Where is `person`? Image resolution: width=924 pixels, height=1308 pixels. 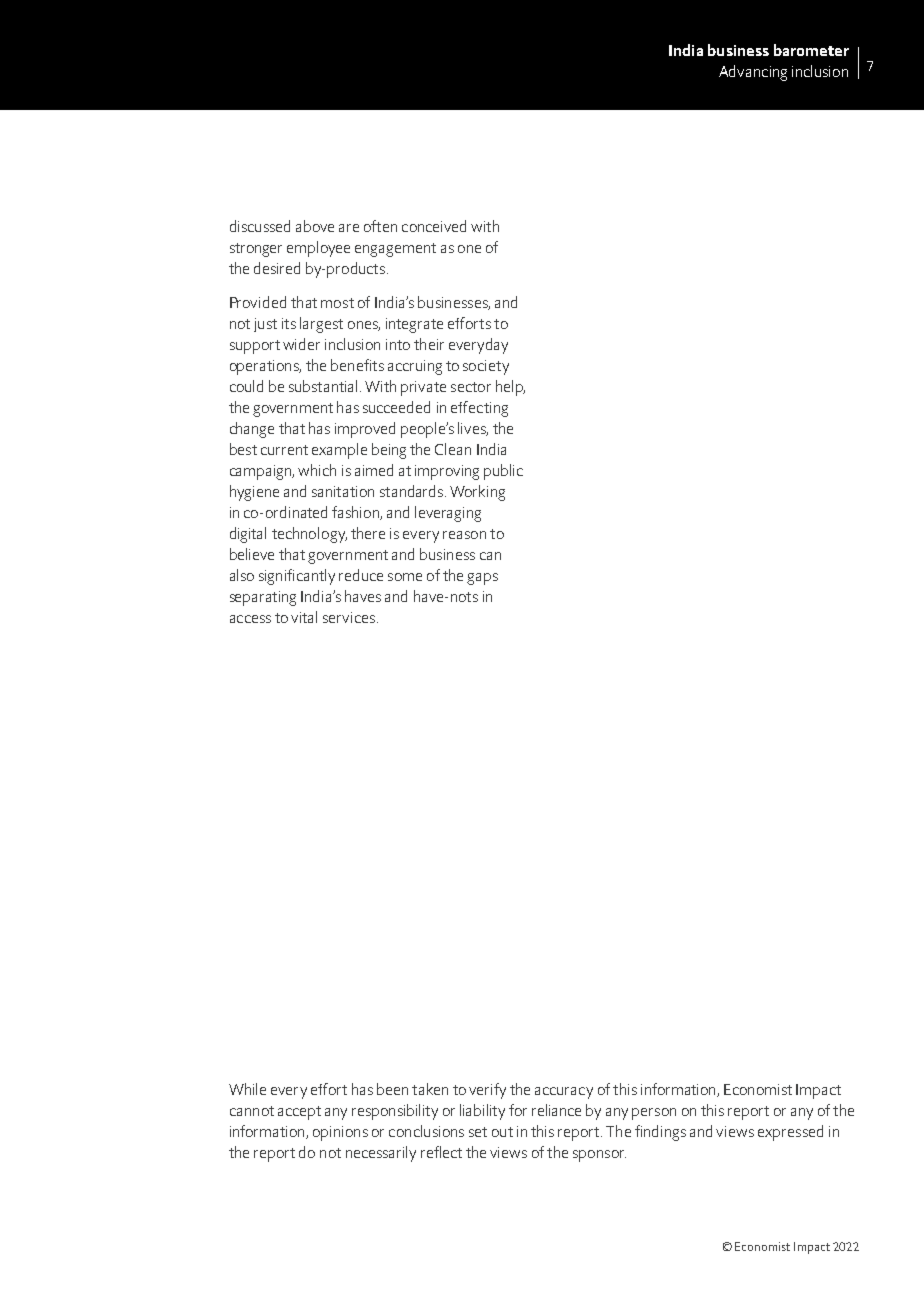
person is located at coordinates (654, 1114).
